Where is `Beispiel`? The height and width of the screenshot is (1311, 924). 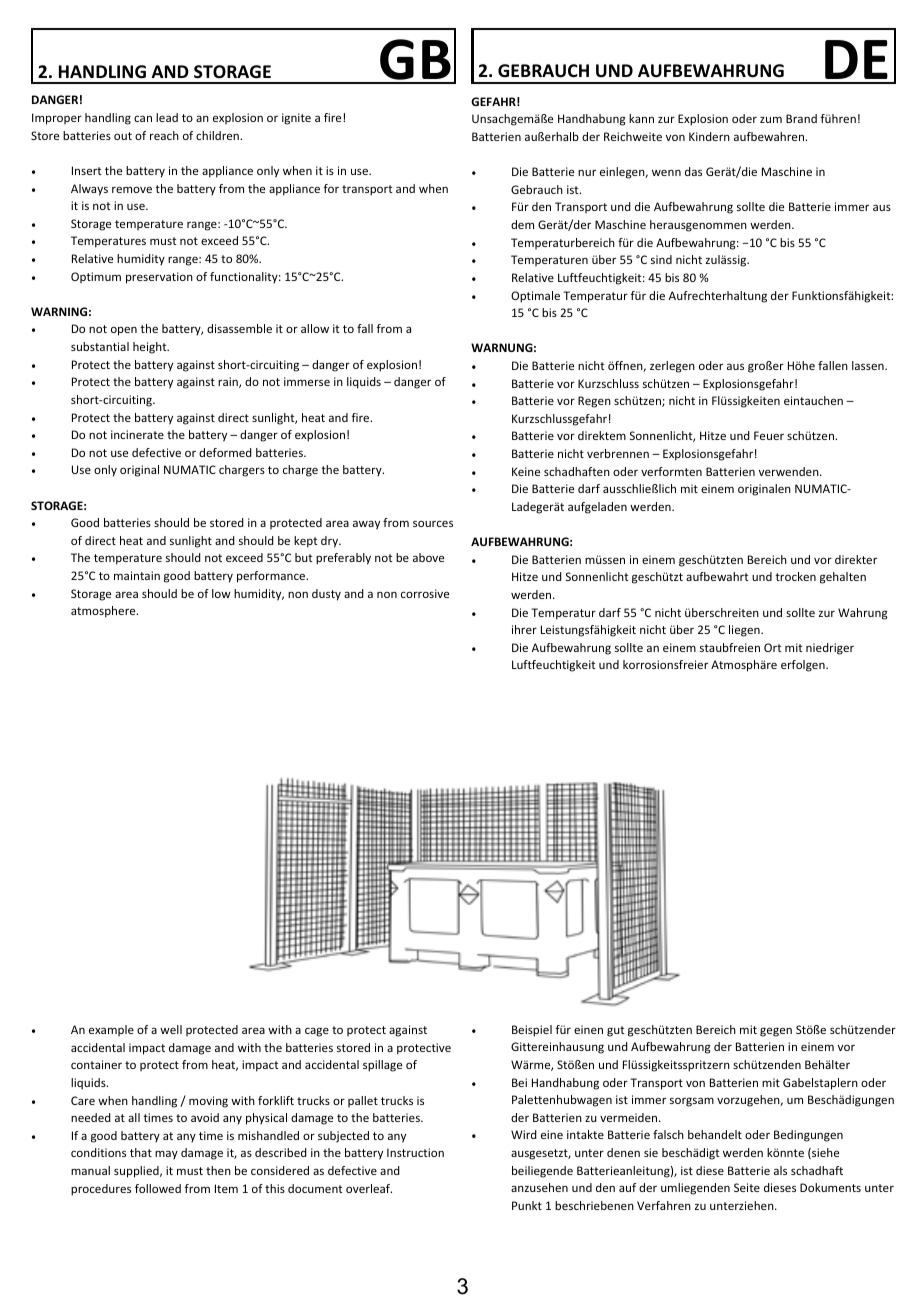 Beispiel is located at coordinates (532, 1031).
